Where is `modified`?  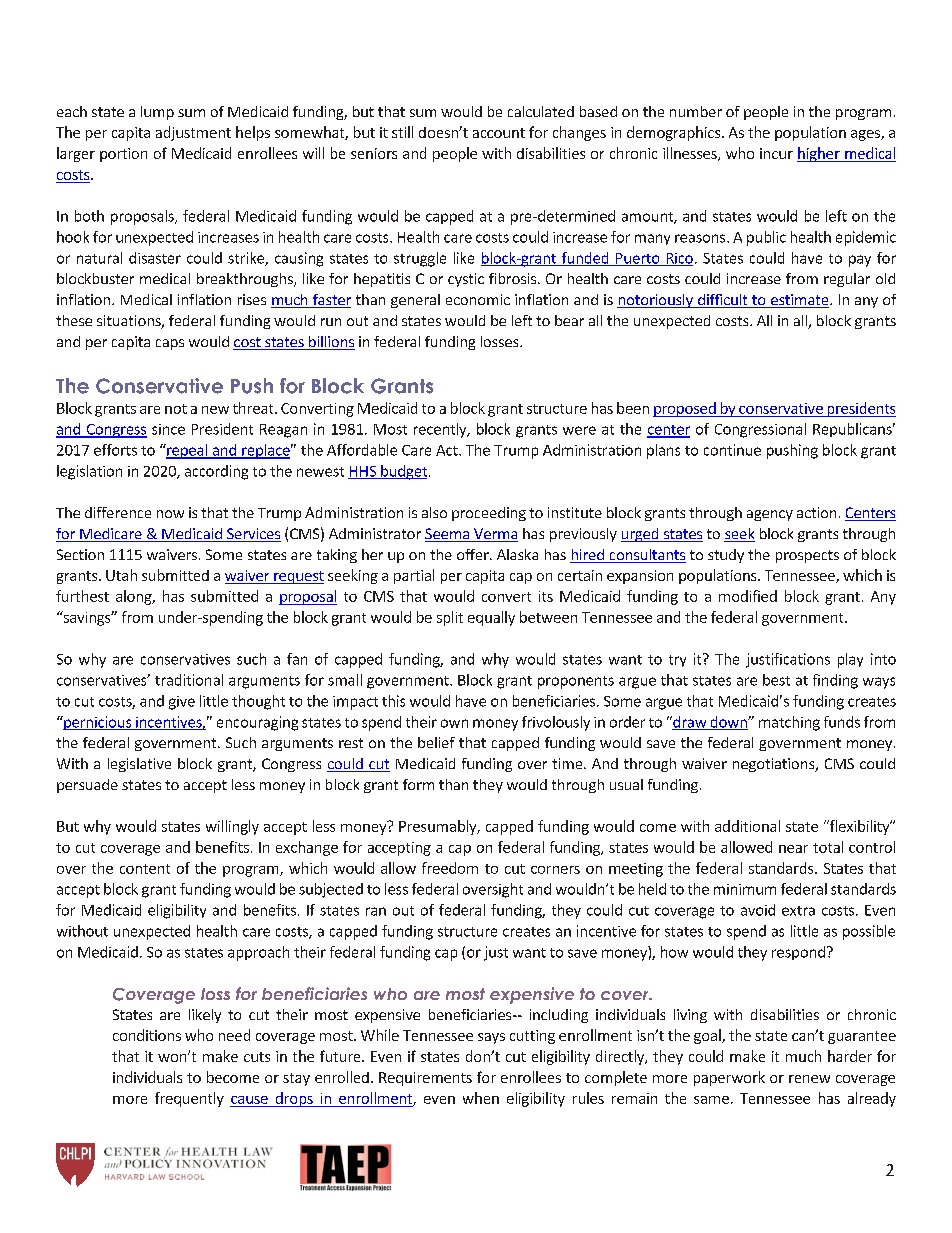 modified is located at coordinates (748, 596).
